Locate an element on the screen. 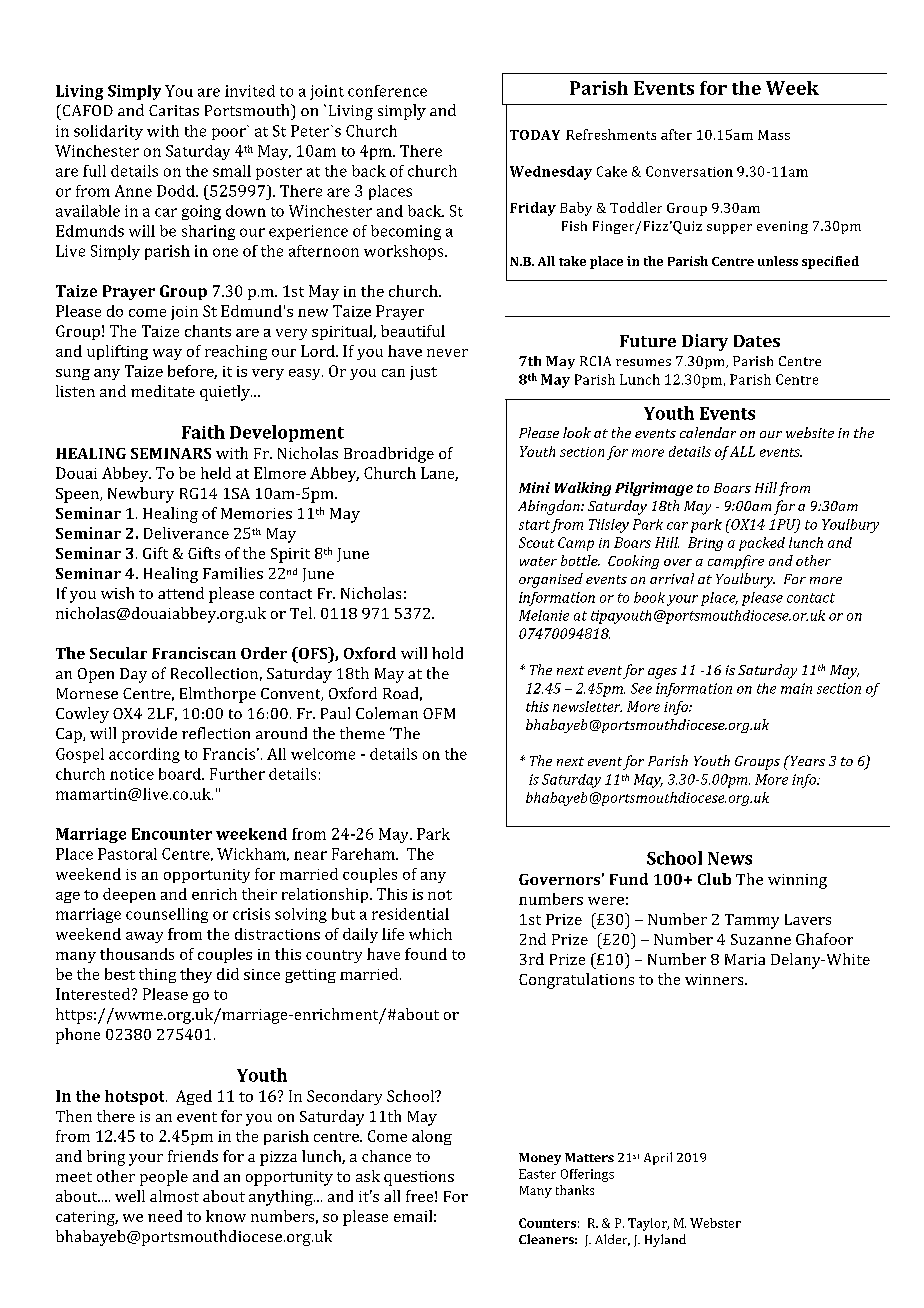 Image resolution: width=924 pixels, height=1308 pixels. Webster is located at coordinates (715, 1223).
